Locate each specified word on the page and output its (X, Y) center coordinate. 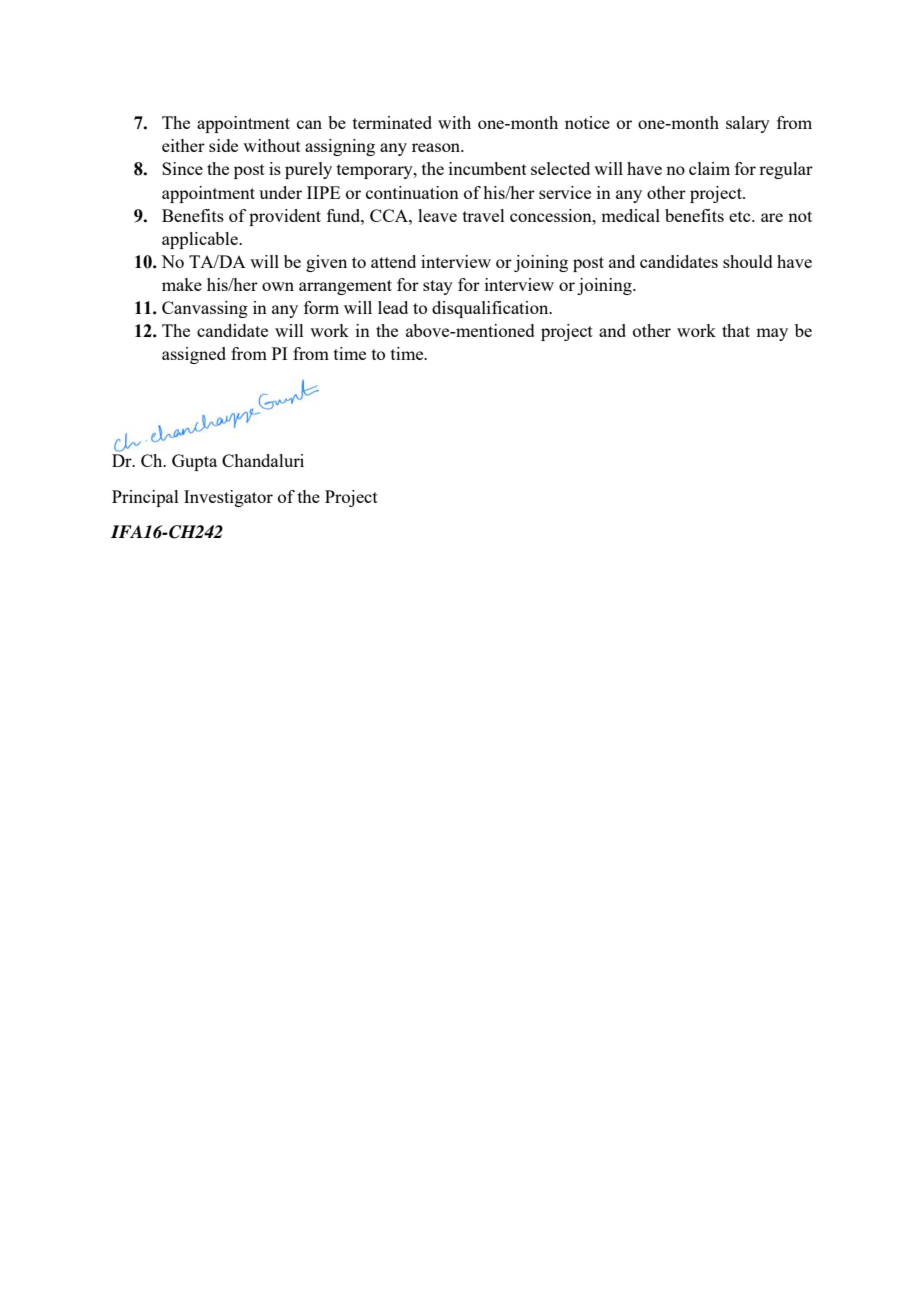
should (748, 261)
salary (748, 124)
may (772, 334)
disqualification (491, 309)
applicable (201, 240)
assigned (194, 355)
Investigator (228, 498)
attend (393, 261)
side (223, 145)
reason (437, 147)
